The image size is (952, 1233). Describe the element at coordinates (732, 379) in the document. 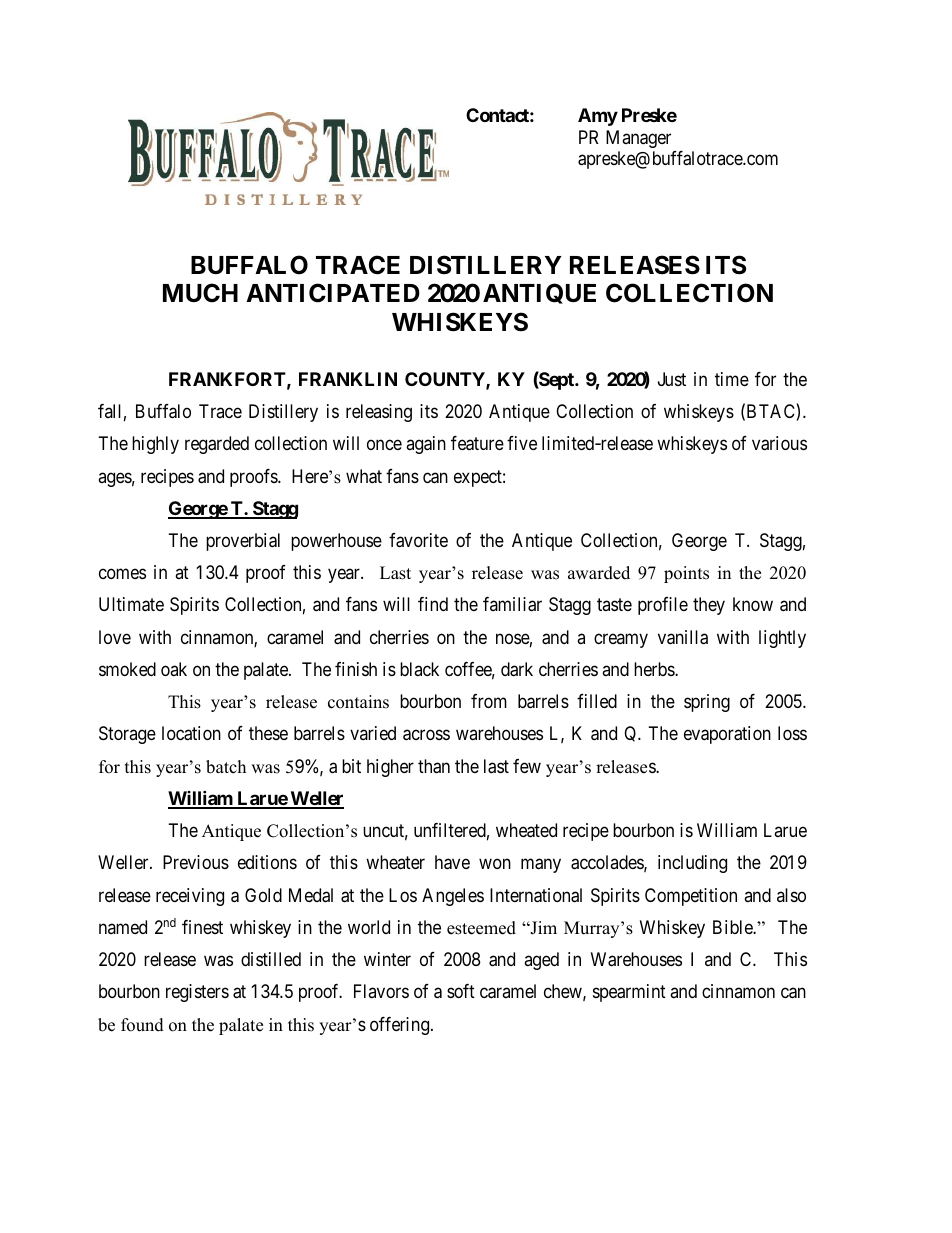

I see `time` at that location.
